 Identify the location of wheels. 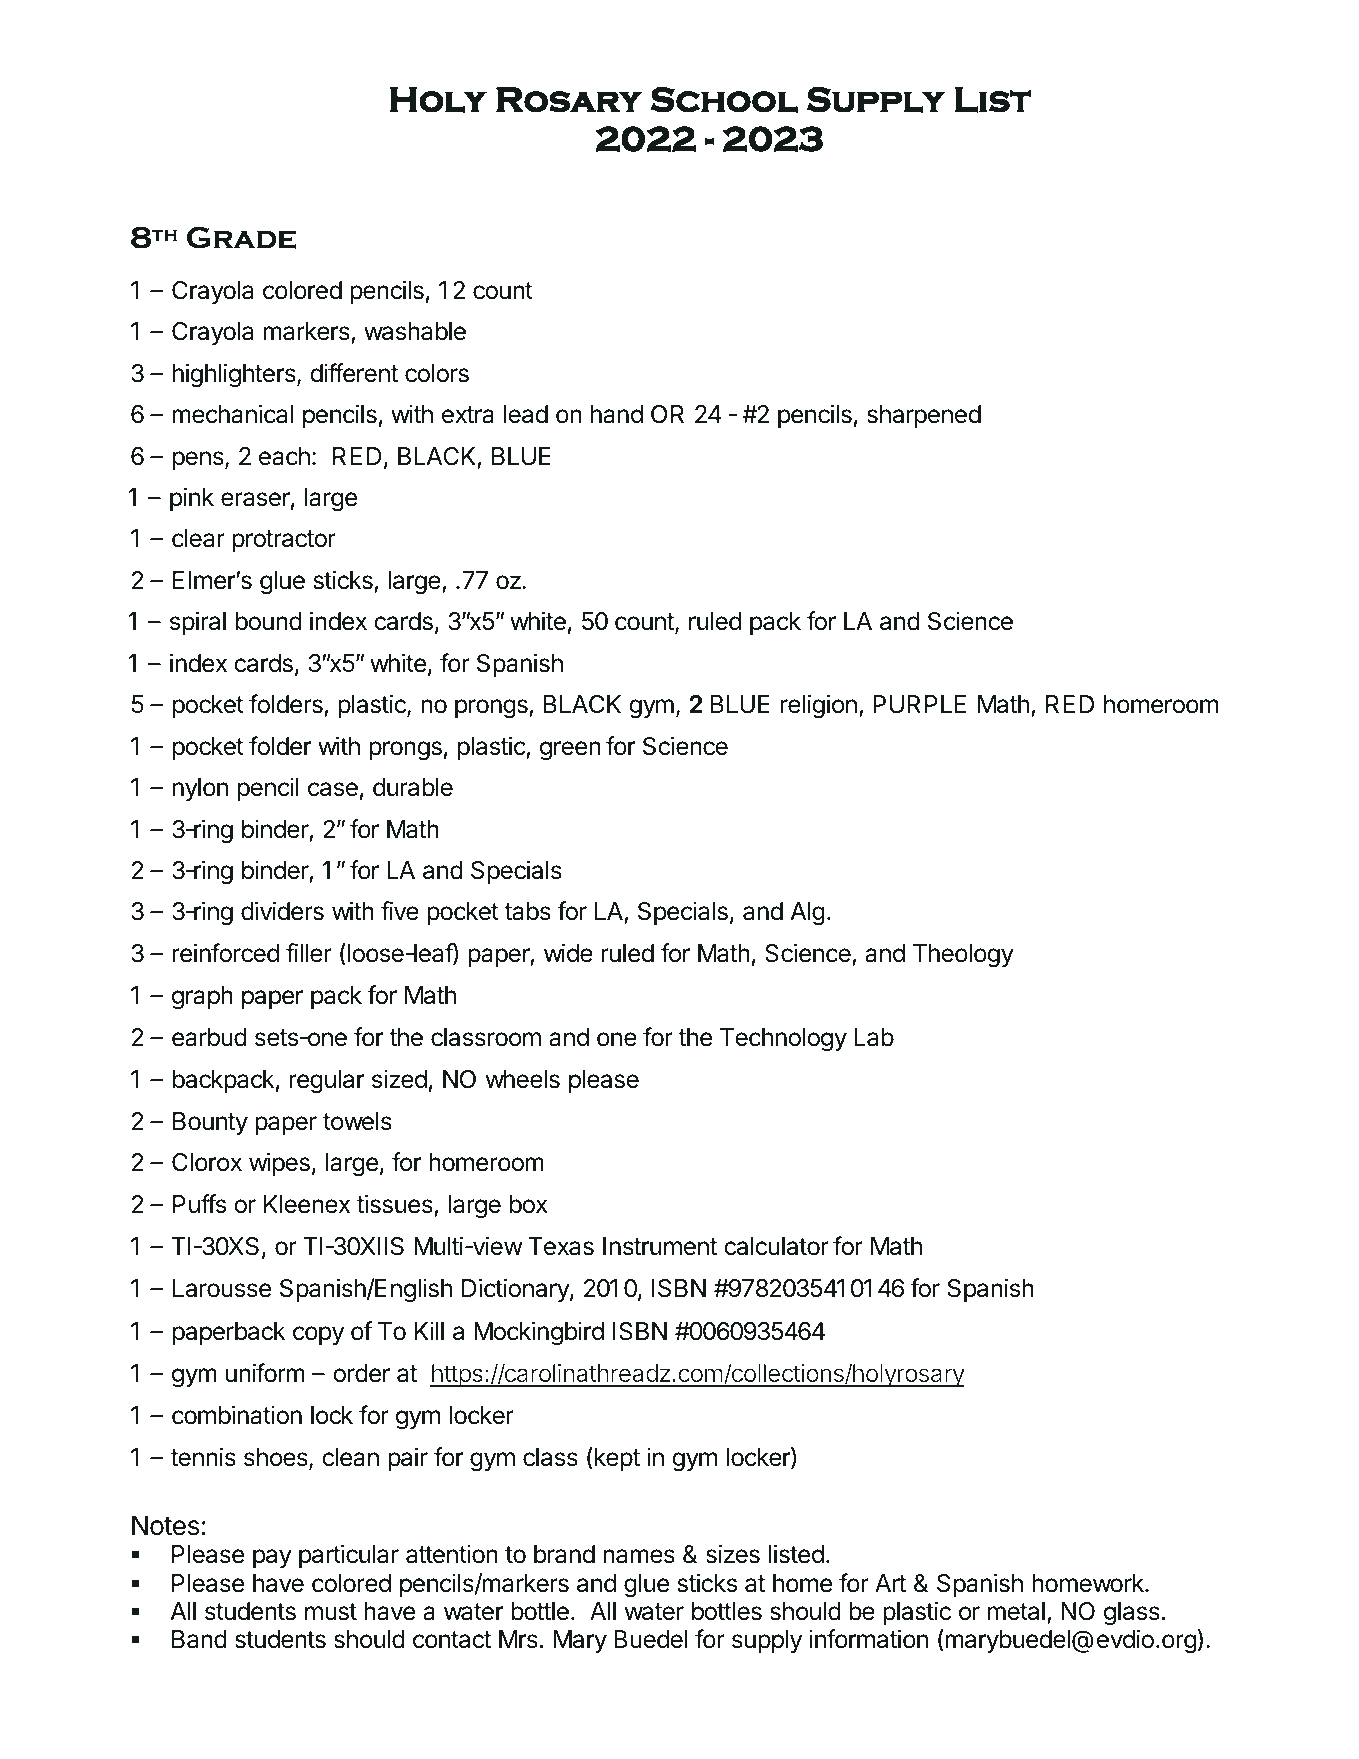
(523, 1079).
